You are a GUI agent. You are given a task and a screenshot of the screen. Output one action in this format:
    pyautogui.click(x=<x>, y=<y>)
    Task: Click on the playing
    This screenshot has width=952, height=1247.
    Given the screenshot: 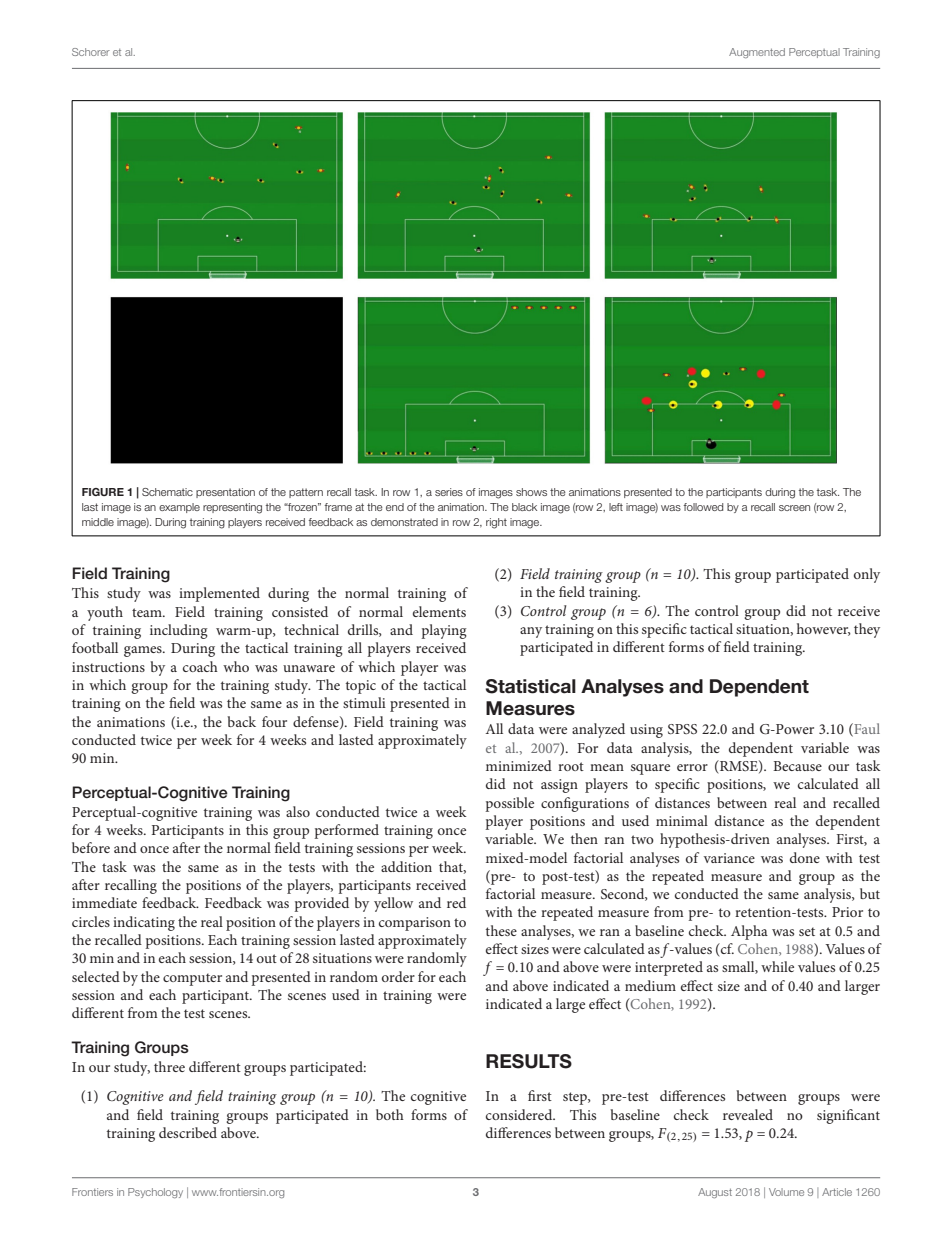 What is the action you would take?
    pyautogui.click(x=444, y=631)
